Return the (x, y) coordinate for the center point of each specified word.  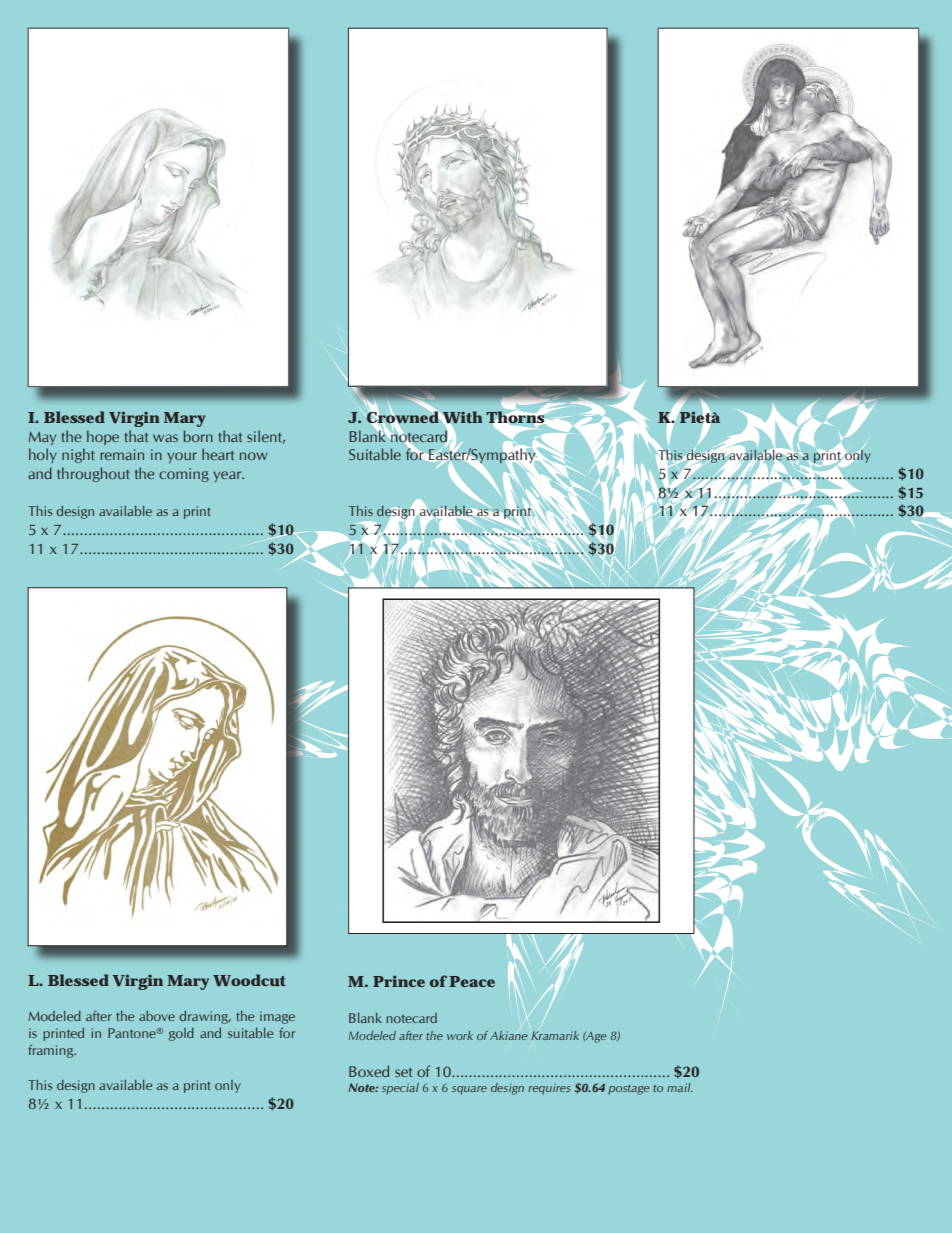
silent (266, 437)
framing (52, 1051)
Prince (399, 981)
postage (628, 1090)
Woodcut (249, 980)
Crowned (402, 417)
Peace (472, 981)
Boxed (369, 1071)
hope (103, 437)
